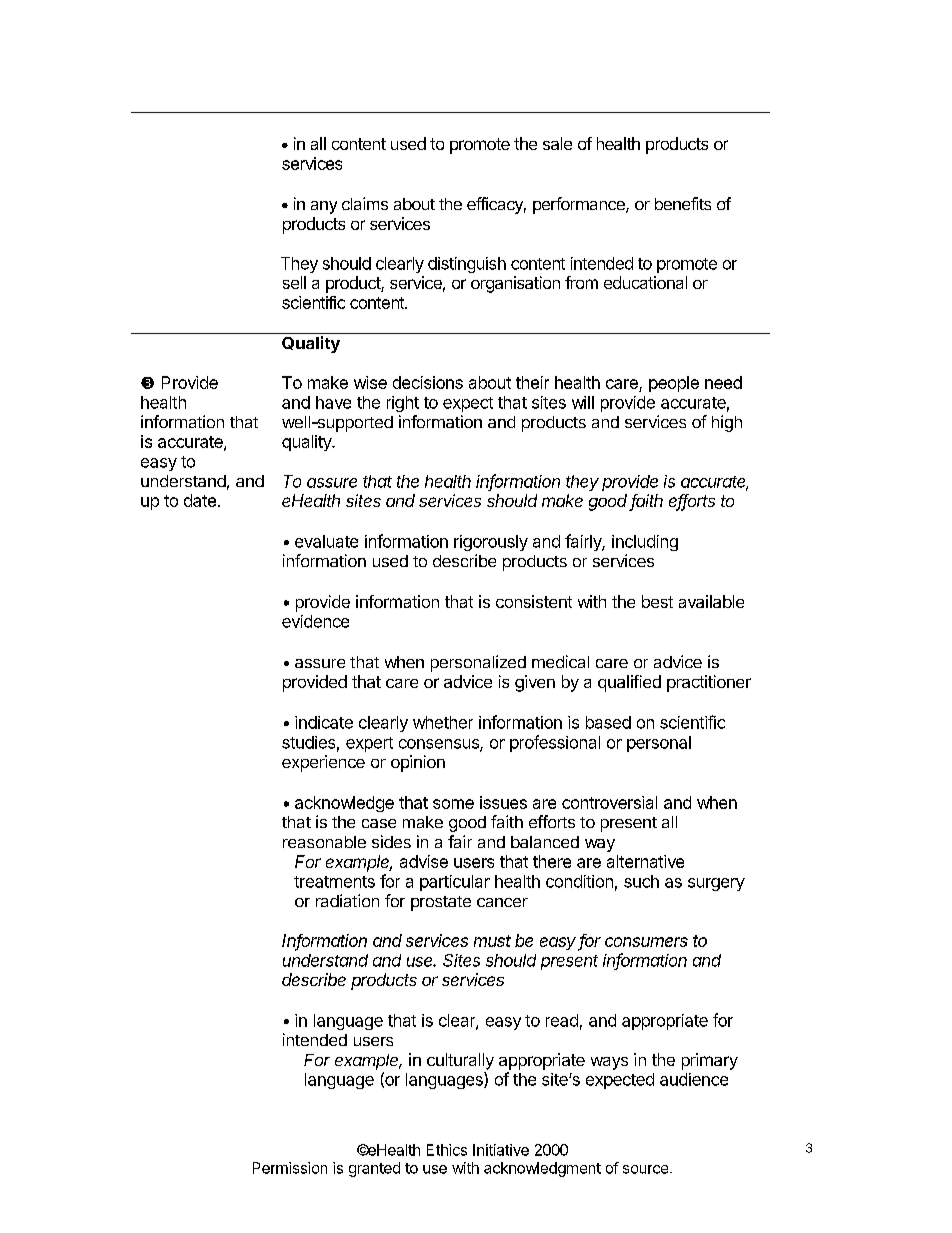 The height and width of the image is (1233, 952). What do you see at coordinates (467, 265) in the image?
I see `distinguish` at bounding box center [467, 265].
